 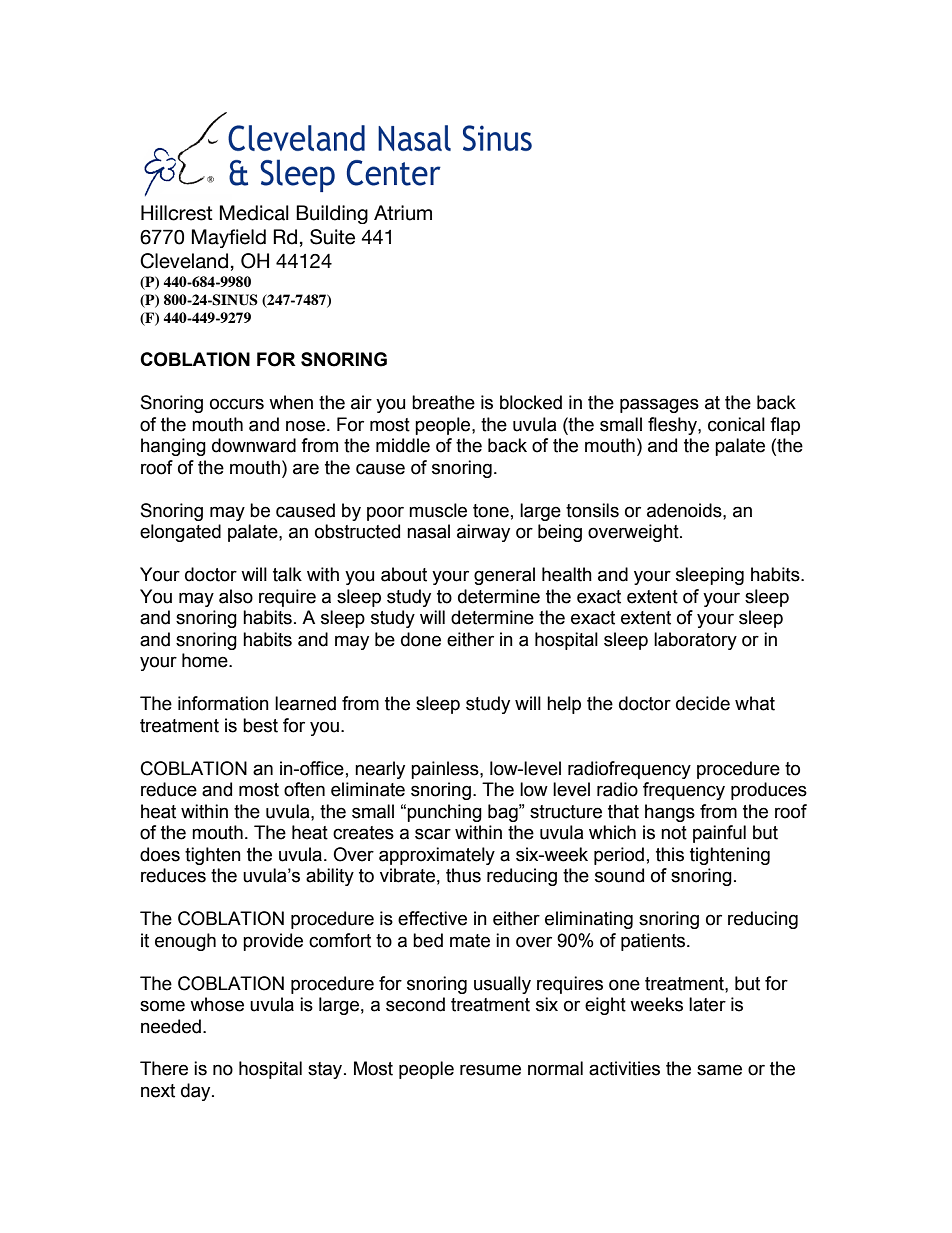 I want to click on often, so click(x=304, y=789).
